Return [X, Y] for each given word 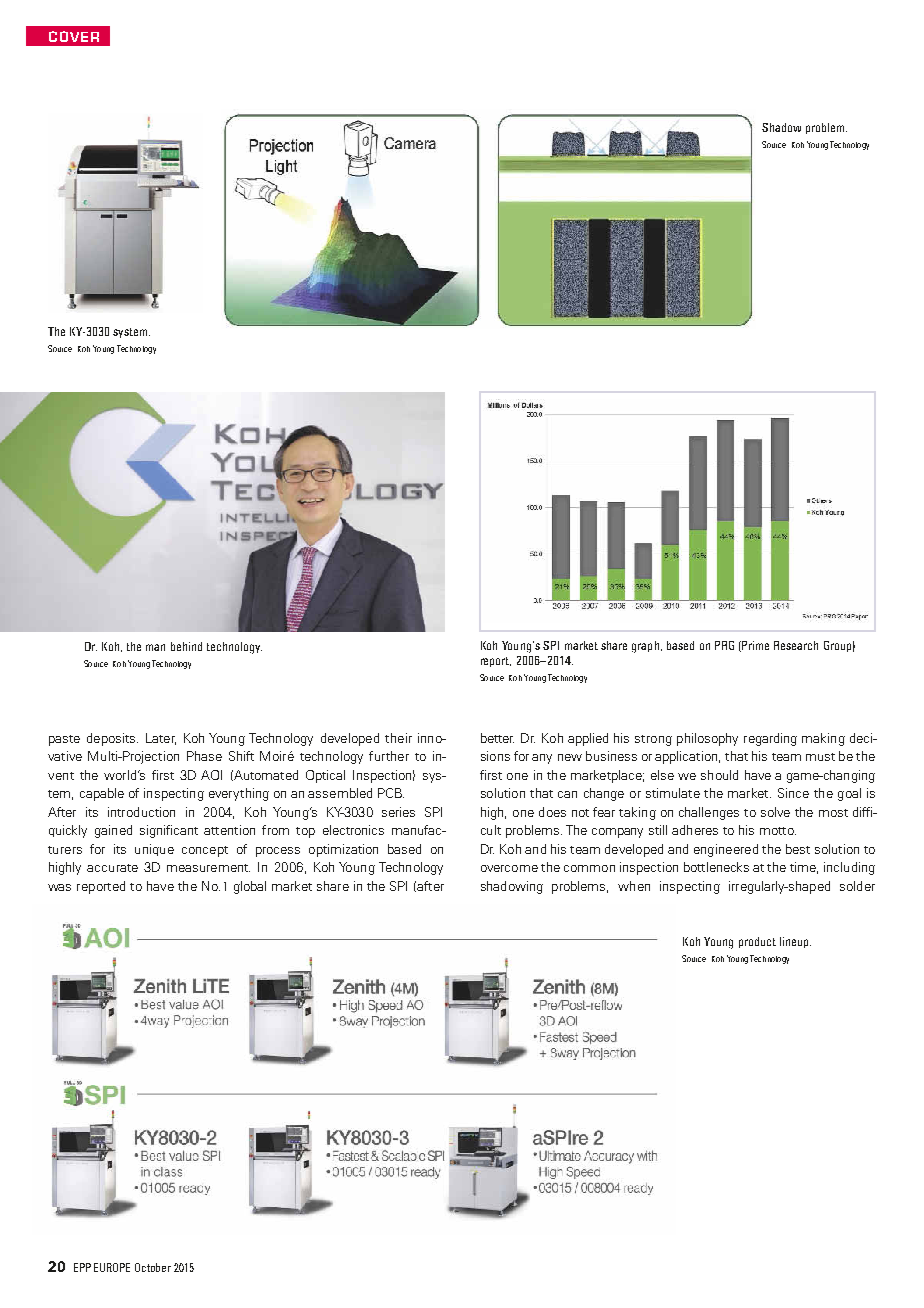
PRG [724, 645]
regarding [770, 739]
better [497, 738]
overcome [509, 868]
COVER [74, 36]
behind [186, 646]
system [131, 333]
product [757, 942]
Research [796, 645]
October [153, 1267]
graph [645, 647]
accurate [112, 868]
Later [161, 739]
